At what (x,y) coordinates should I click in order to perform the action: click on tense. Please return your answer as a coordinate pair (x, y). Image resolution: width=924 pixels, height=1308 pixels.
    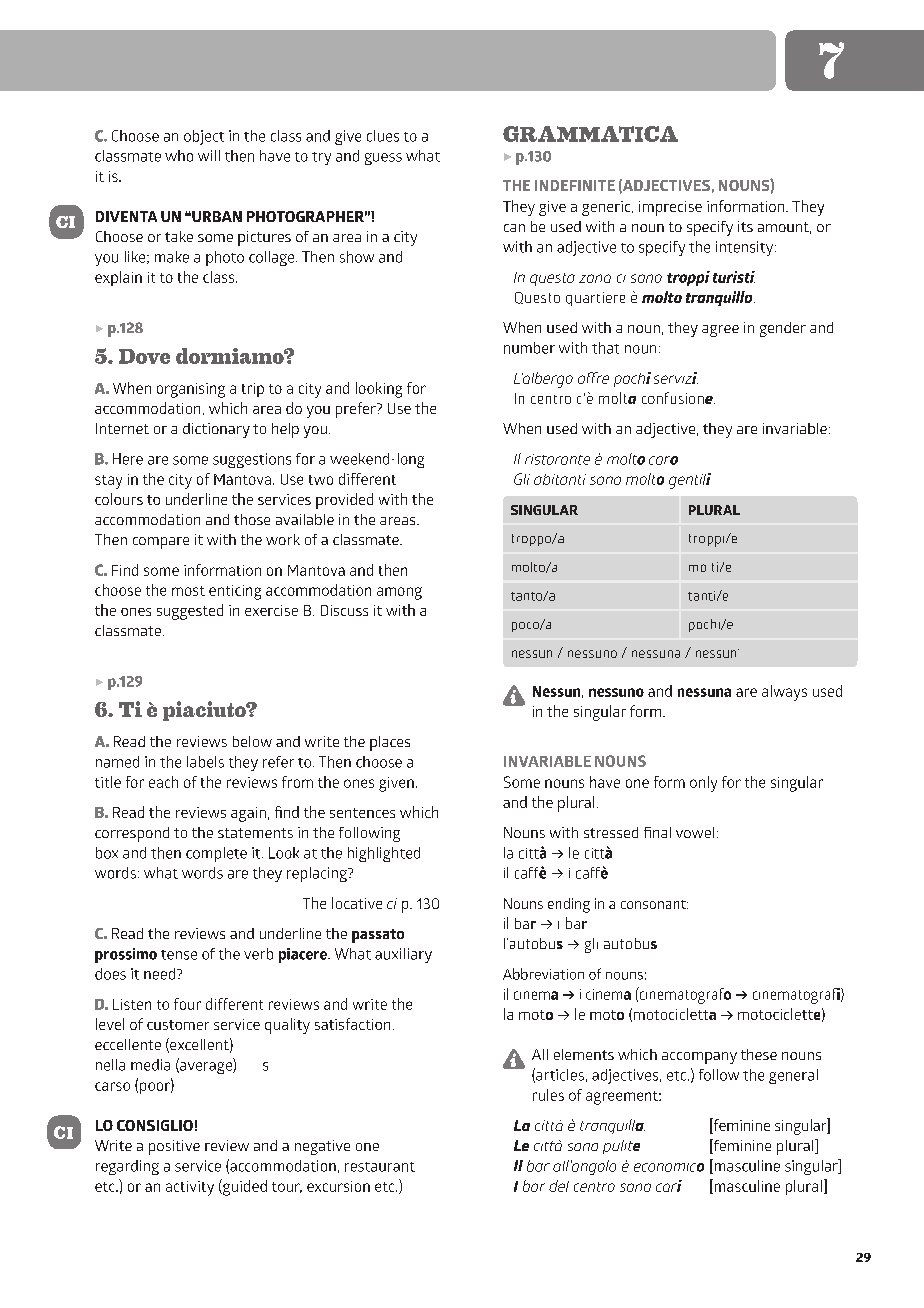
    Looking at the image, I should click on (179, 955).
